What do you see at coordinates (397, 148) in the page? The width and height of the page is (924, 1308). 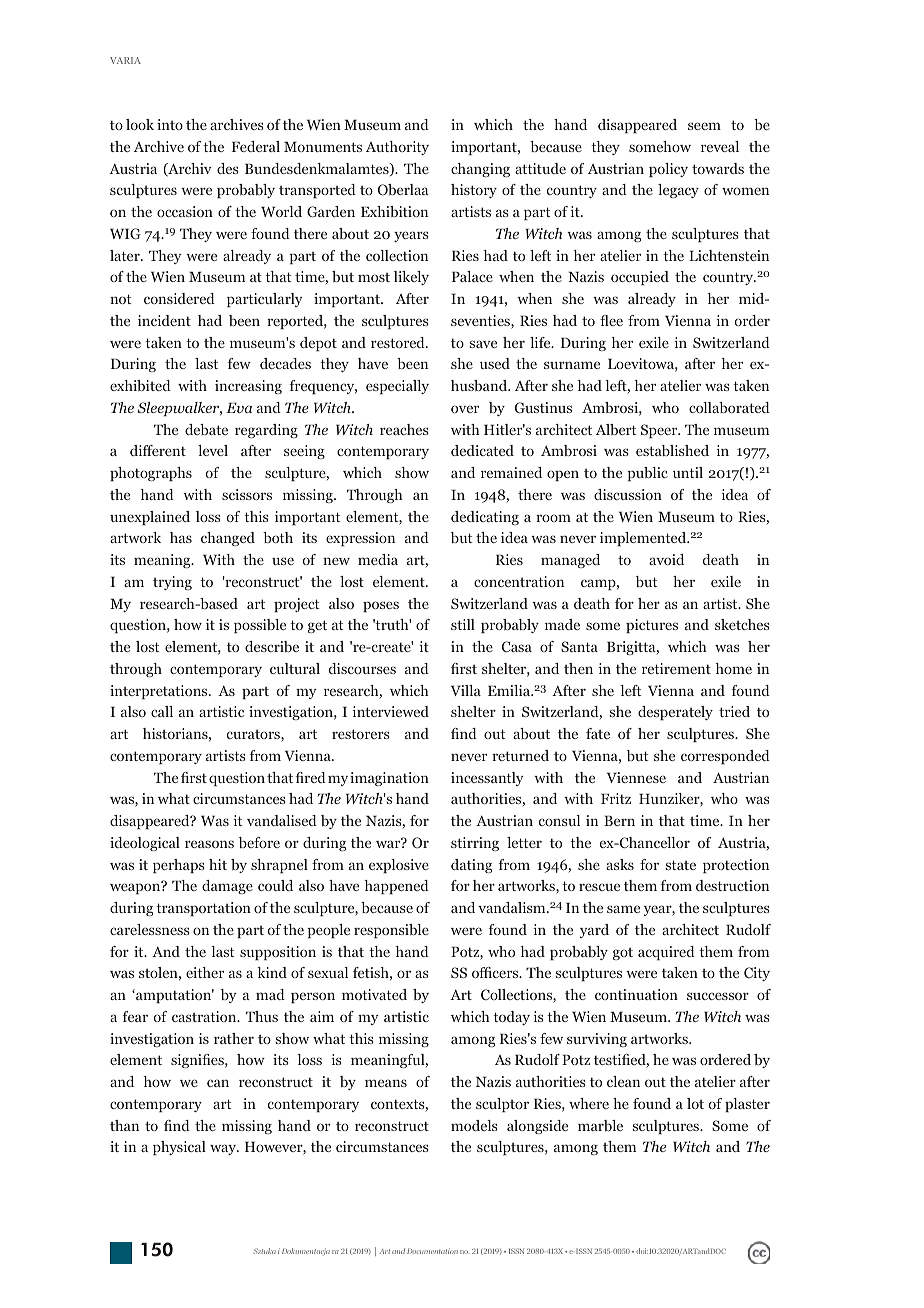 I see `Authority` at bounding box center [397, 148].
